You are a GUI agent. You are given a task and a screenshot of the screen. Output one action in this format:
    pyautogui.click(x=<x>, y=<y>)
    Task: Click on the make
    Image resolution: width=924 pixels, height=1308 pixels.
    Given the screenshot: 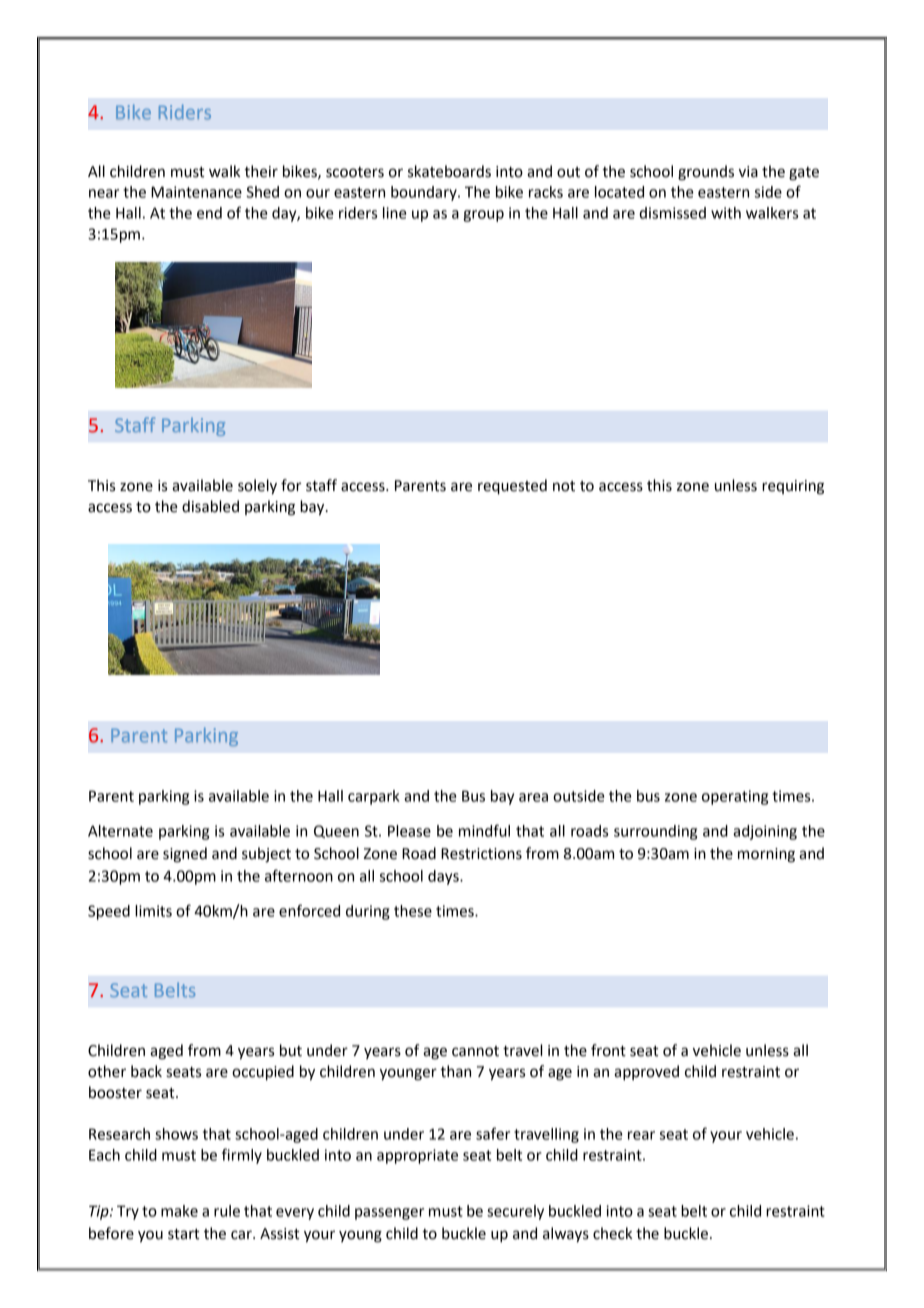 What is the action you would take?
    pyautogui.click(x=179, y=1211)
